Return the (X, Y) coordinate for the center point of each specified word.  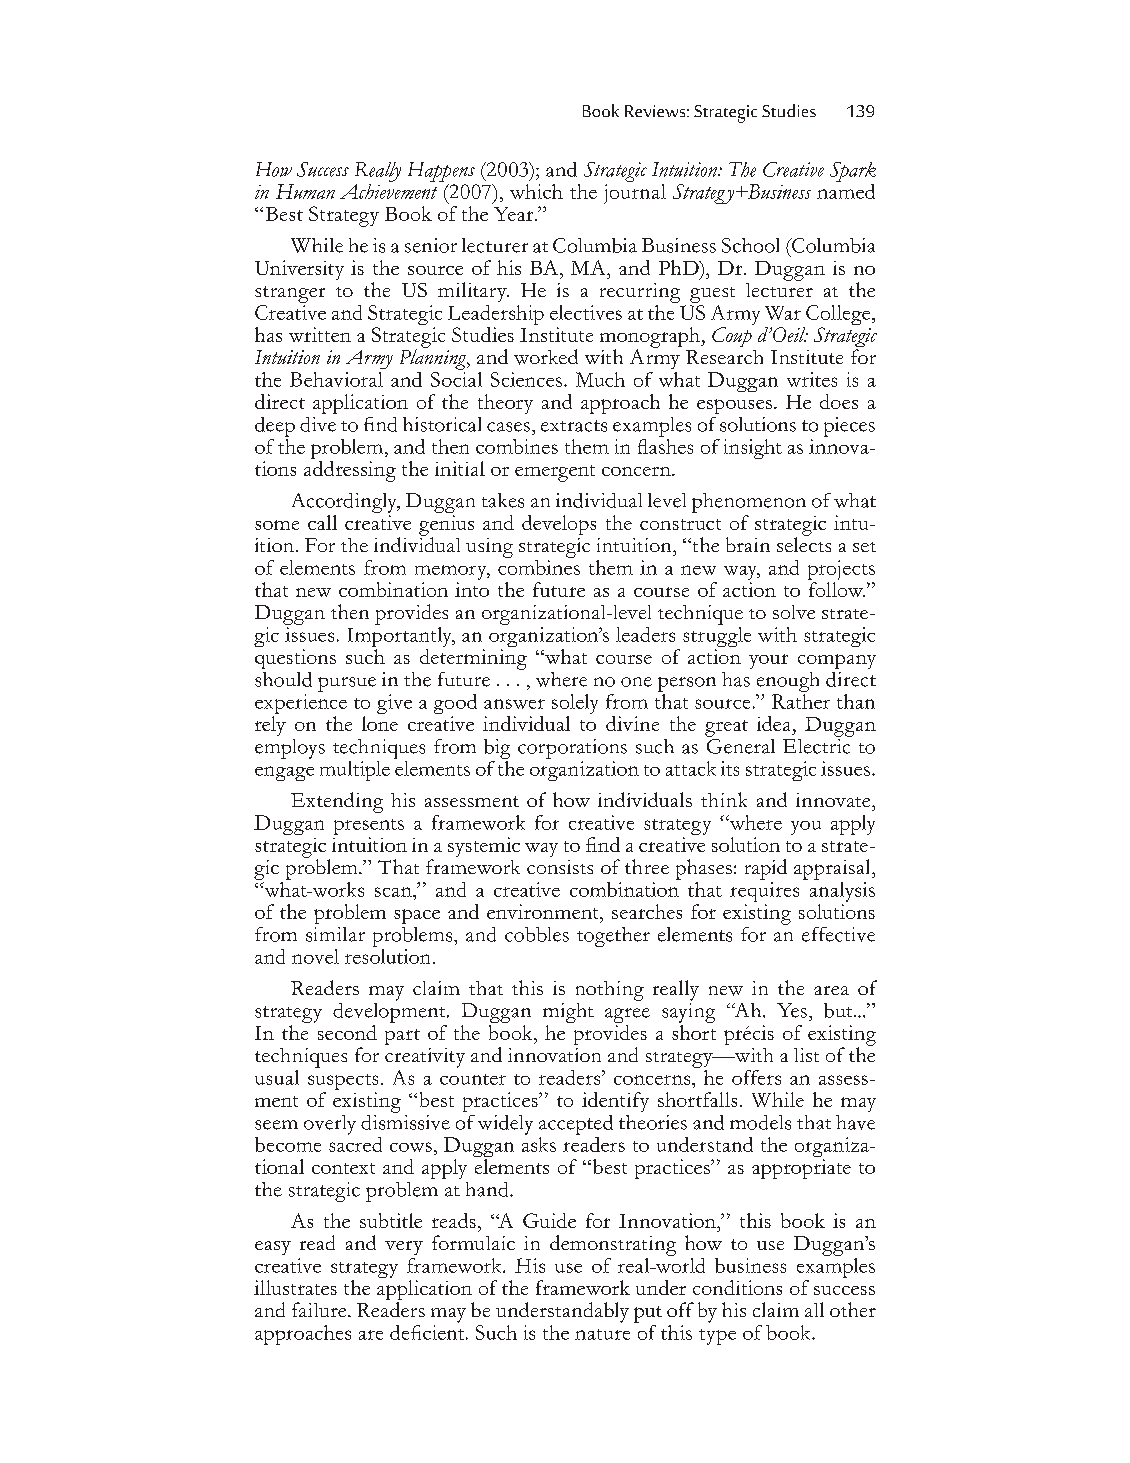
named (846, 190)
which (536, 191)
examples (836, 1268)
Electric (817, 745)
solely (575, 704)
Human (305, 191)
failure (320, 1309)
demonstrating (613, 1245)
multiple (355, 771)
